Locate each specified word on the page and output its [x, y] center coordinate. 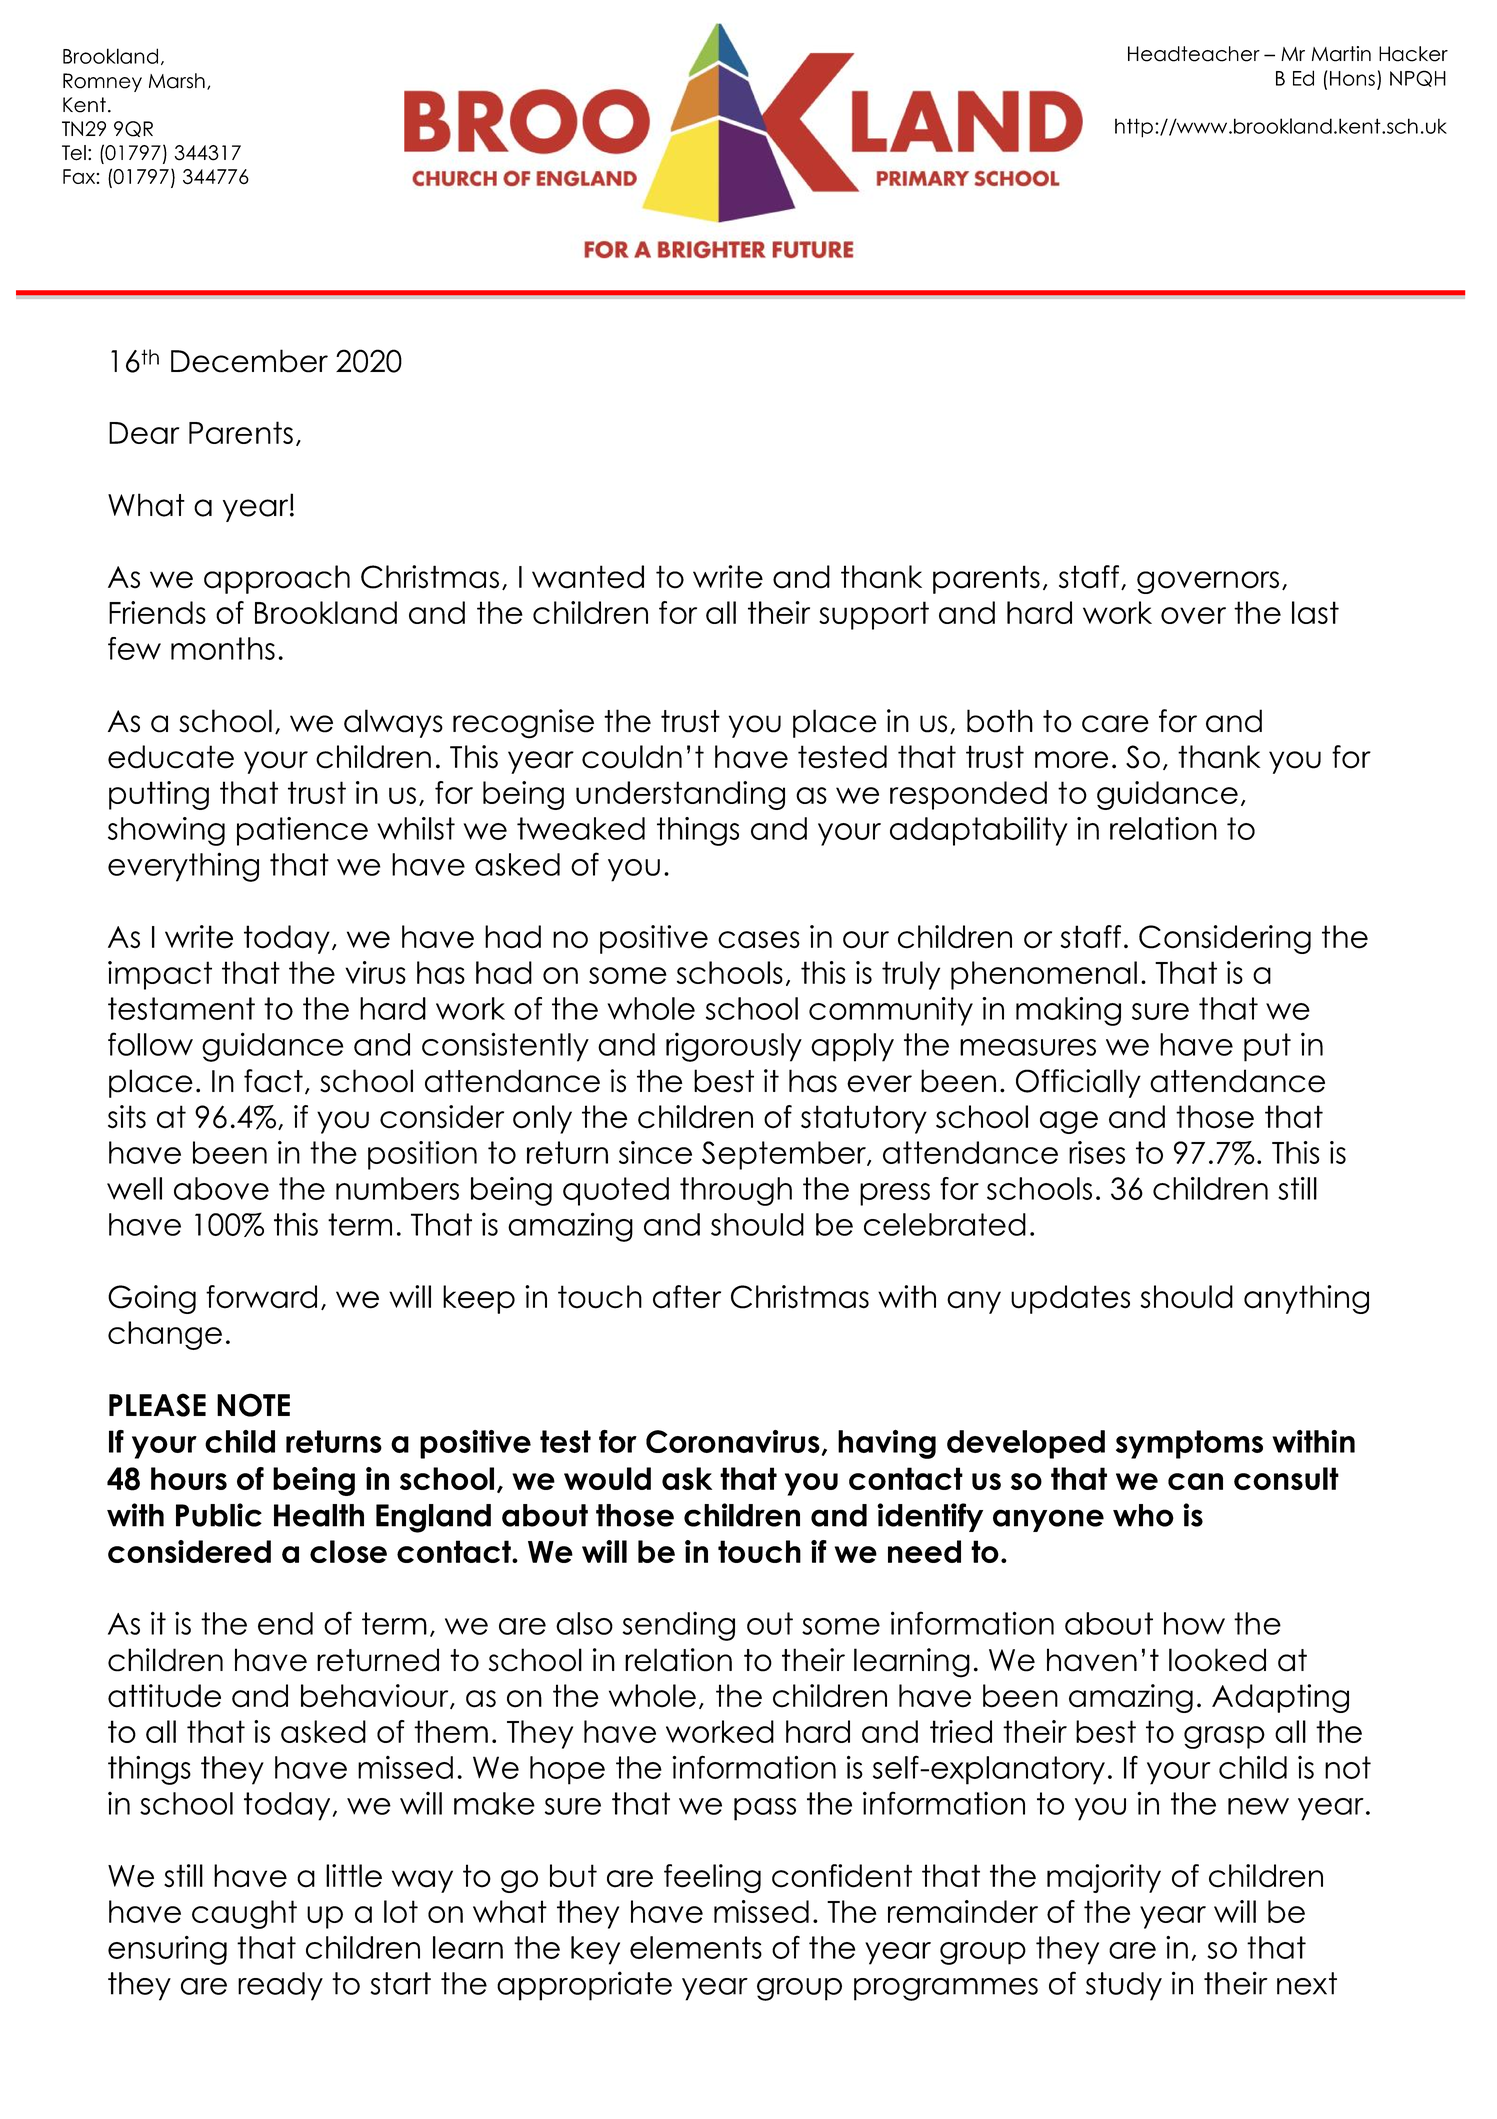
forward [261, 1297]
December [249, 361]
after [687, 1297]
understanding [680, 795]
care [1115, 724]
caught [244, 1914]
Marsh [177, 81]
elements [696, 1947]
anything [1306, 1299]
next [1307, 1983]
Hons [1352, 78]
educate [171, 757]
